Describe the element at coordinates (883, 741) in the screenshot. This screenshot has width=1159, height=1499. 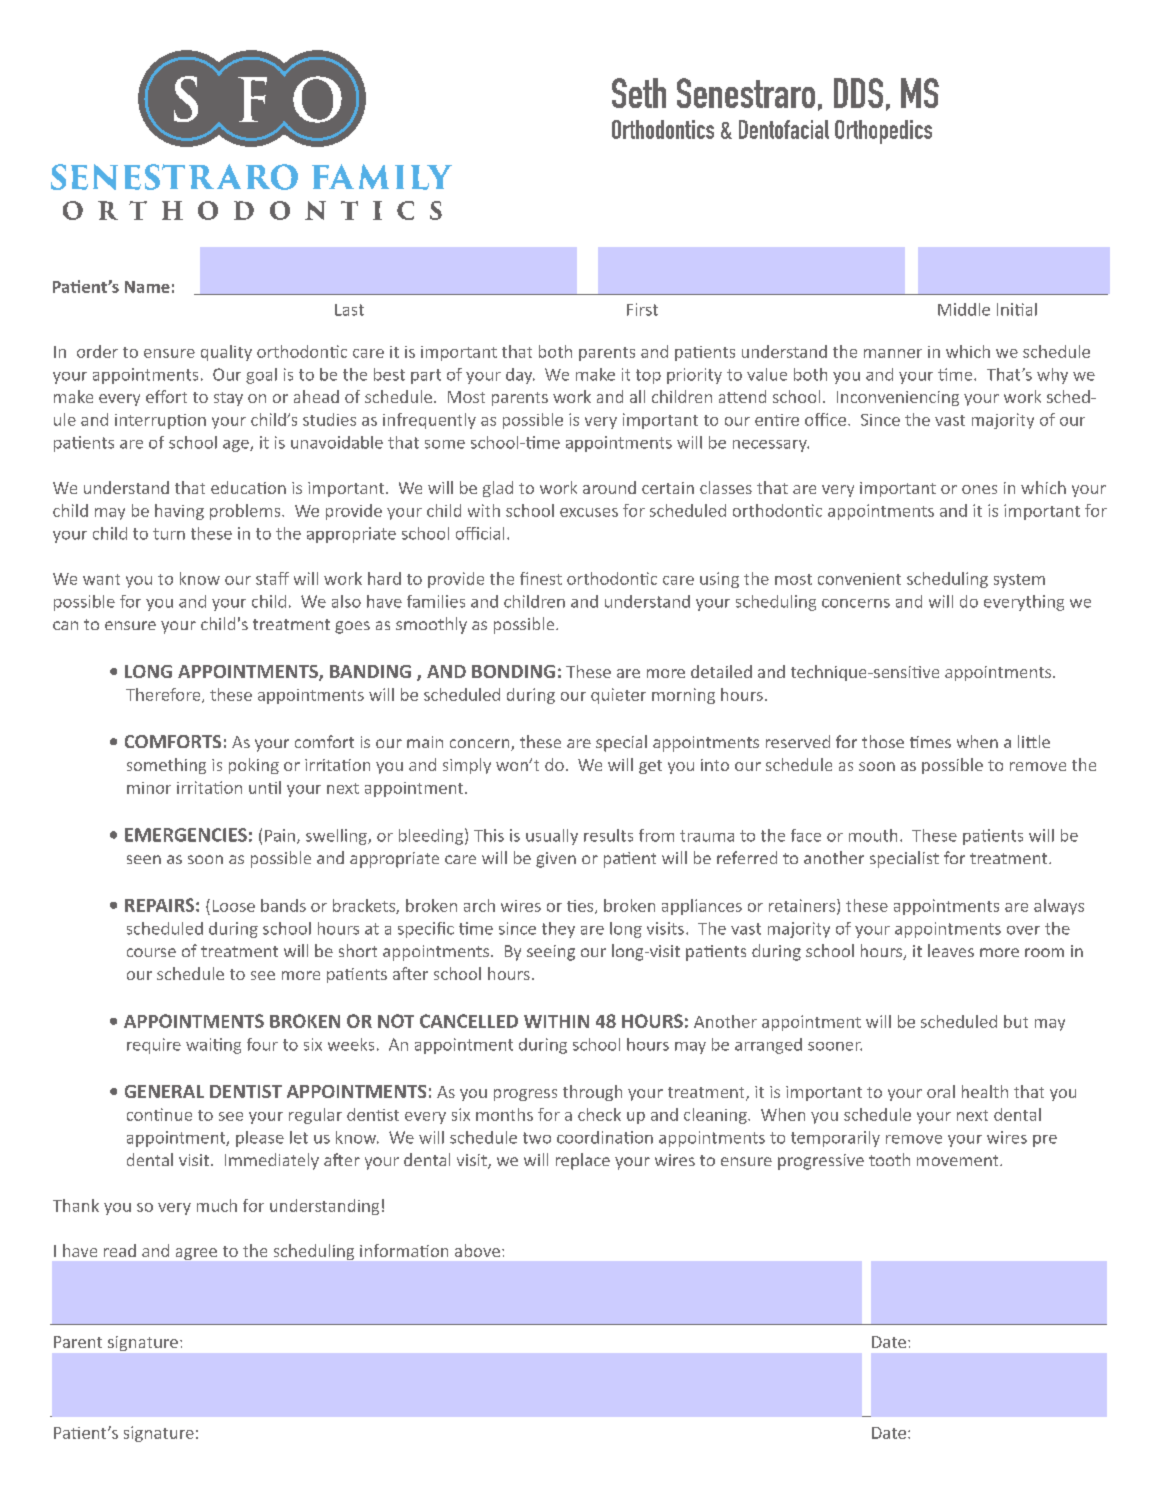
I see `those` at that location.
